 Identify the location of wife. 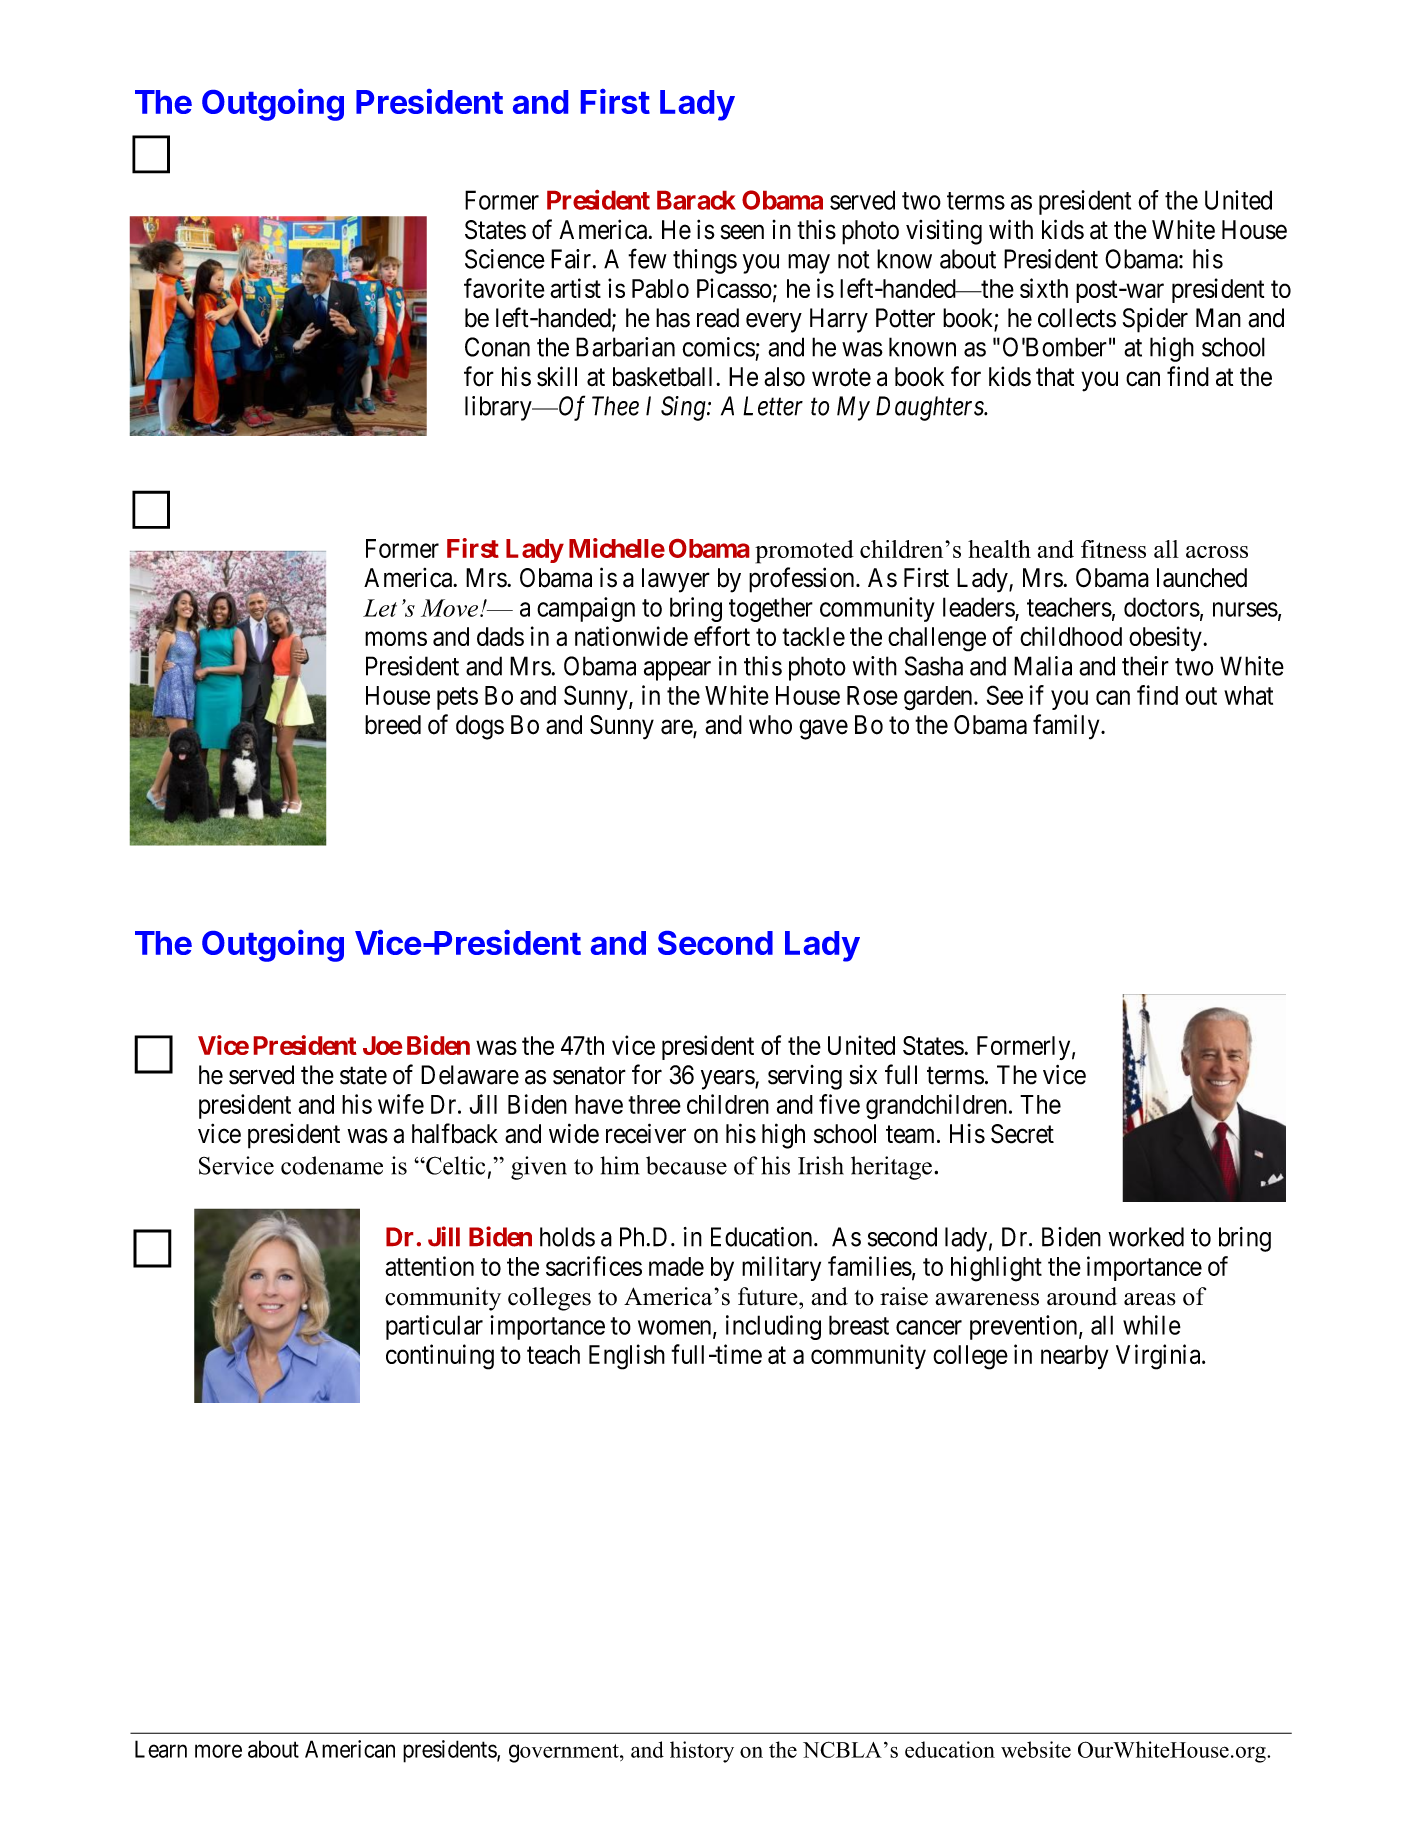
(401, 1104).
